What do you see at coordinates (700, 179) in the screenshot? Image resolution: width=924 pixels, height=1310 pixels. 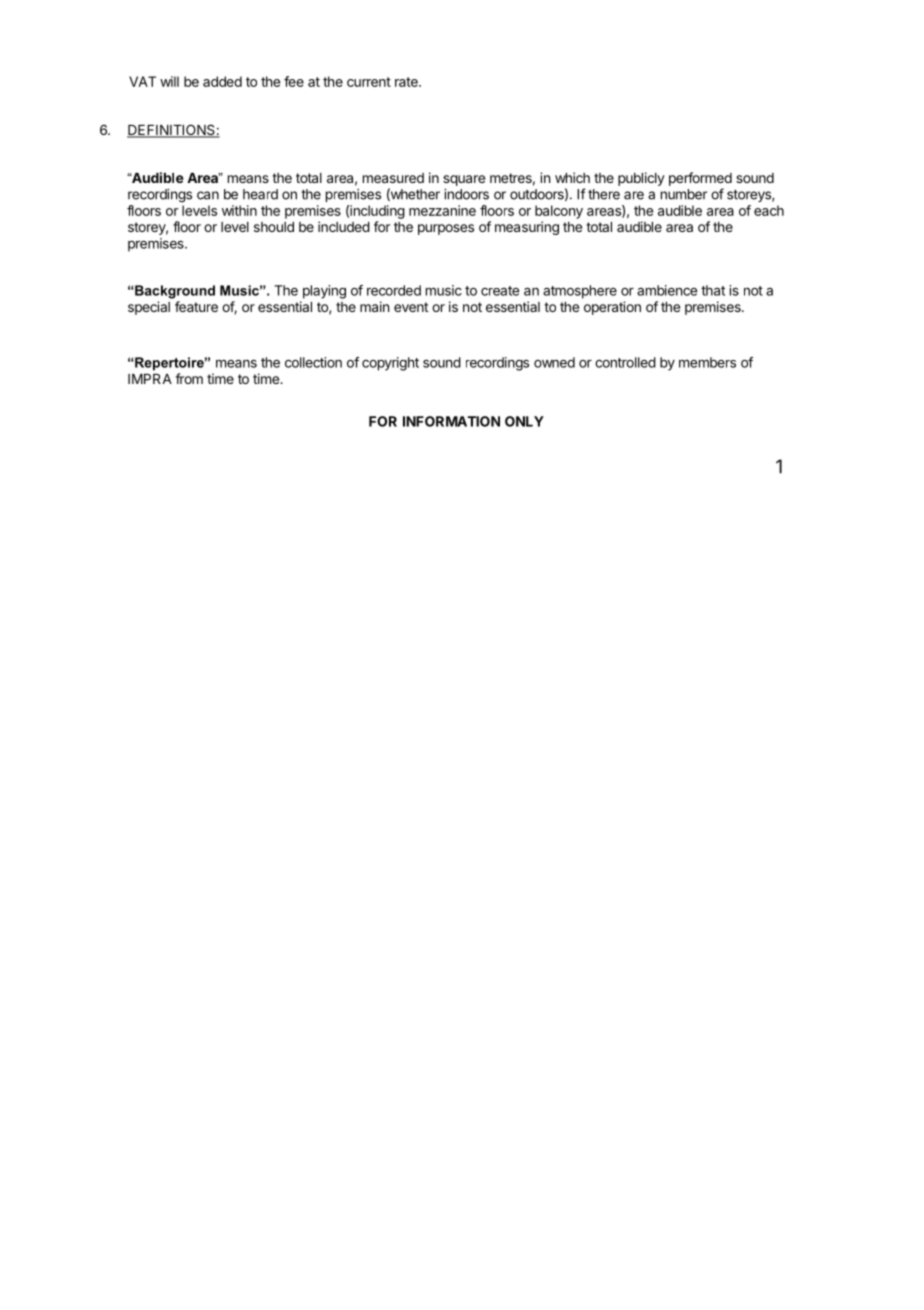 I see `performed` at bounding box center [700, 179].
